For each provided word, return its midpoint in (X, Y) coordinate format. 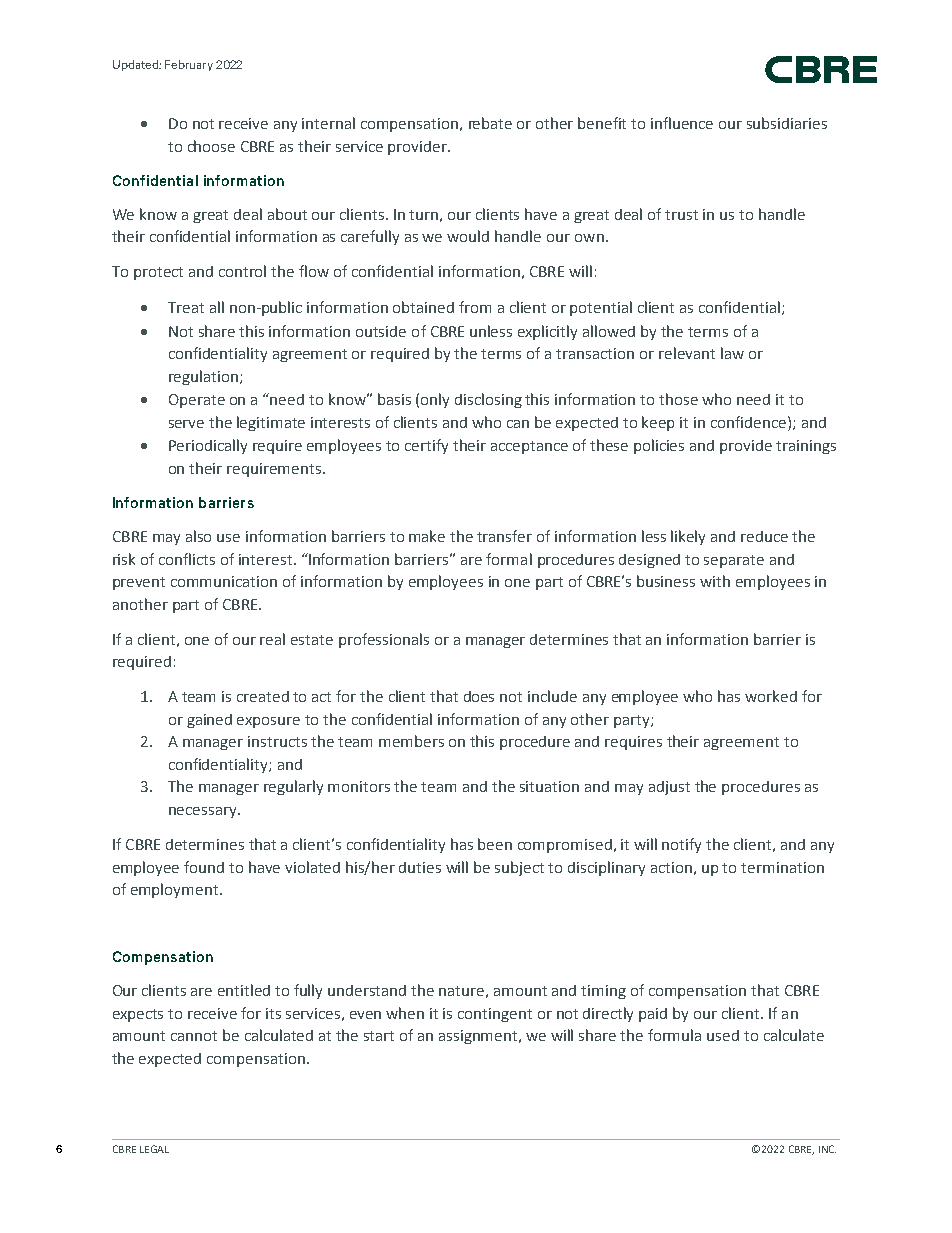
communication (224, 581)
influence (682, 123)
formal (509, 559)
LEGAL (154, 1149)
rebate (490, 123)
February (189, 65)
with (715, 581)
